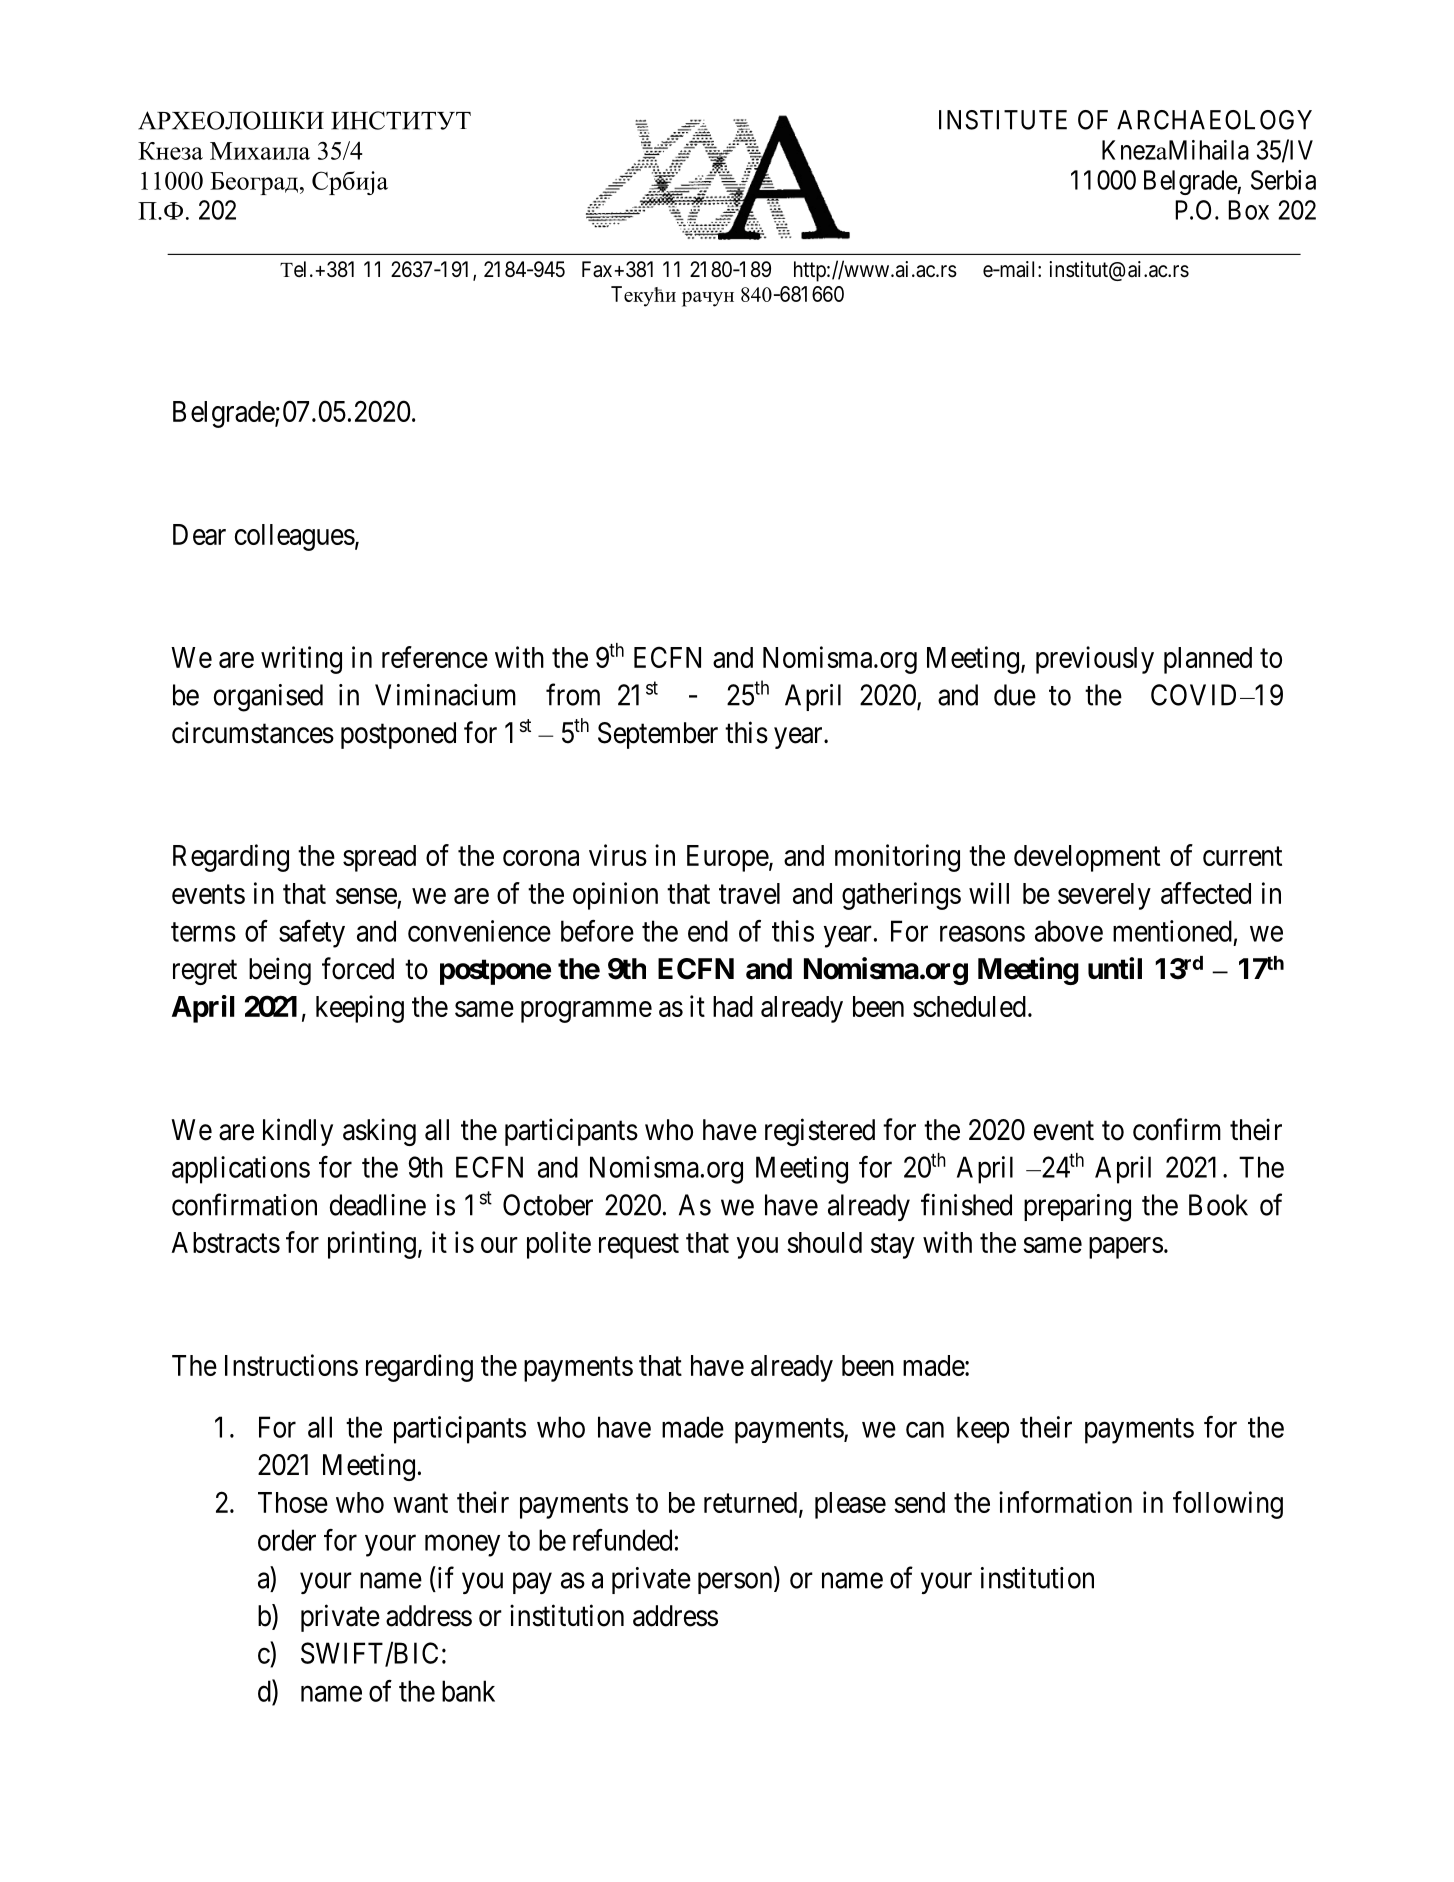 The image size is (1454, 1882). What do you see at coordinates (199, 534) in the page?
I see `Dear` at bounding box center [199, 534].
